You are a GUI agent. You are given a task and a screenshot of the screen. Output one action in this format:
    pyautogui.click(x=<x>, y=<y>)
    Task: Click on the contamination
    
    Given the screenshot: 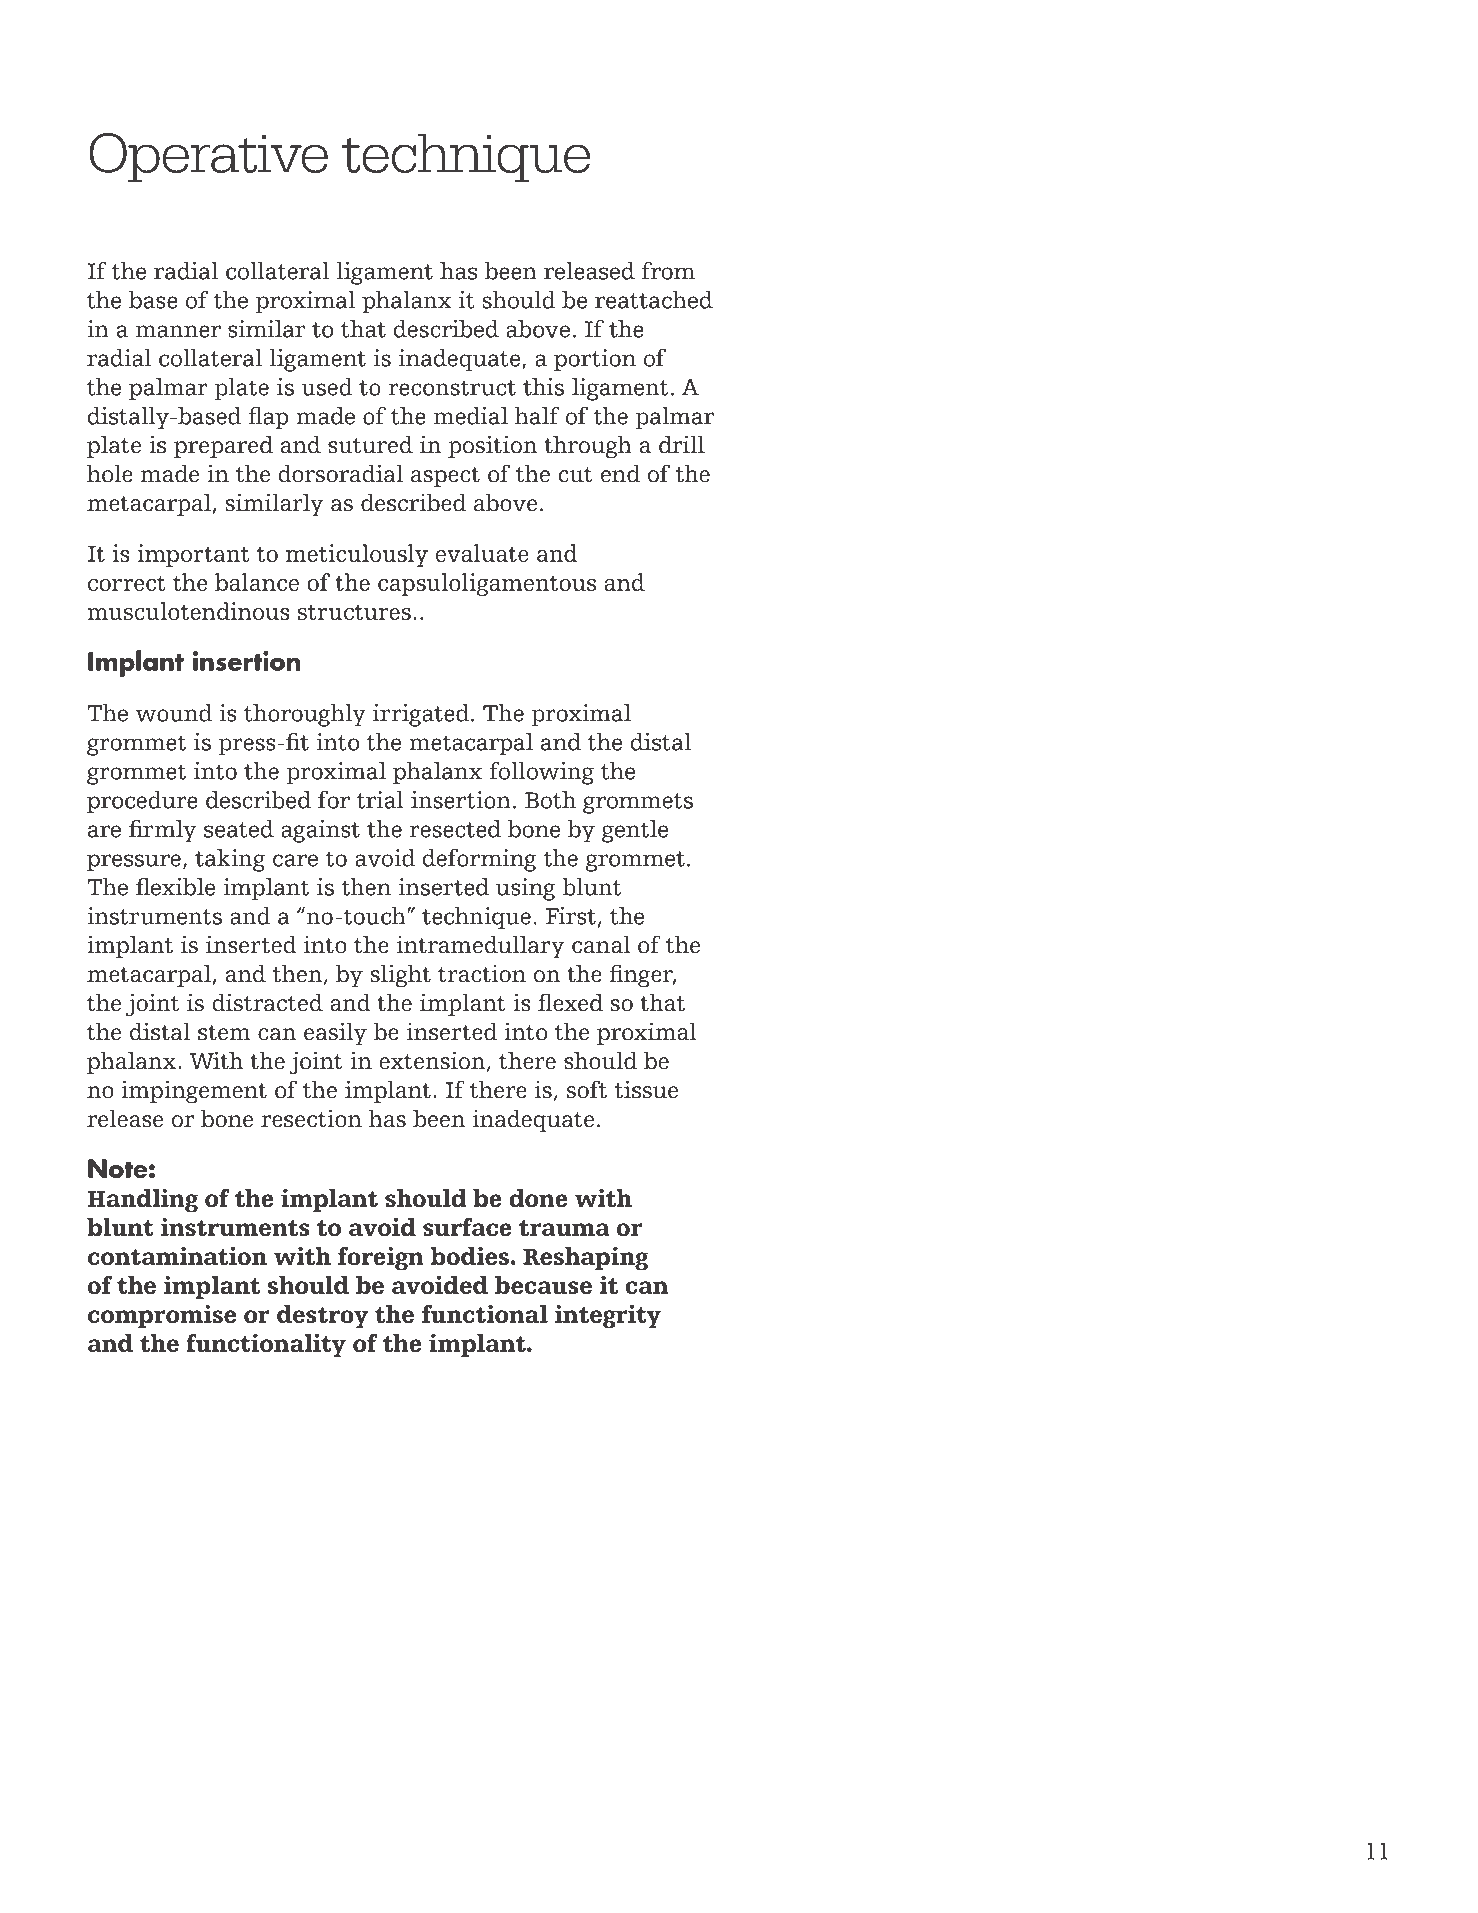 What is the action you would take?
    pyautogui.click(x=177, y=1256)
